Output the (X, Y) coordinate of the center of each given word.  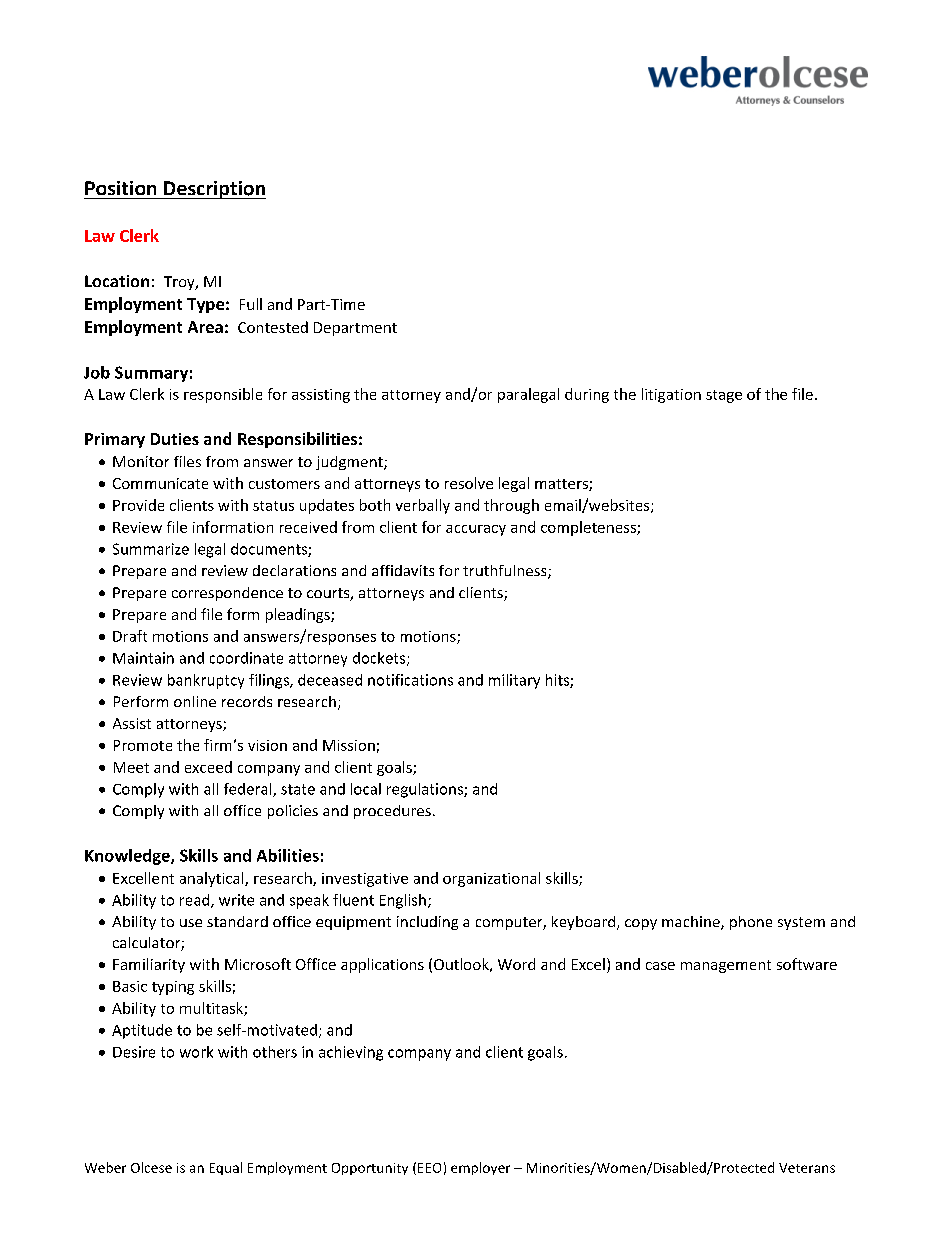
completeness (589, 528)
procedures (392, 812)
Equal (226, 1168)
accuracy (476, 530)
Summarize (151, 549)
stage (724, 396)
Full (251, 304)
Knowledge (128, 857)
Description (214, 190)
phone (751, 923)
